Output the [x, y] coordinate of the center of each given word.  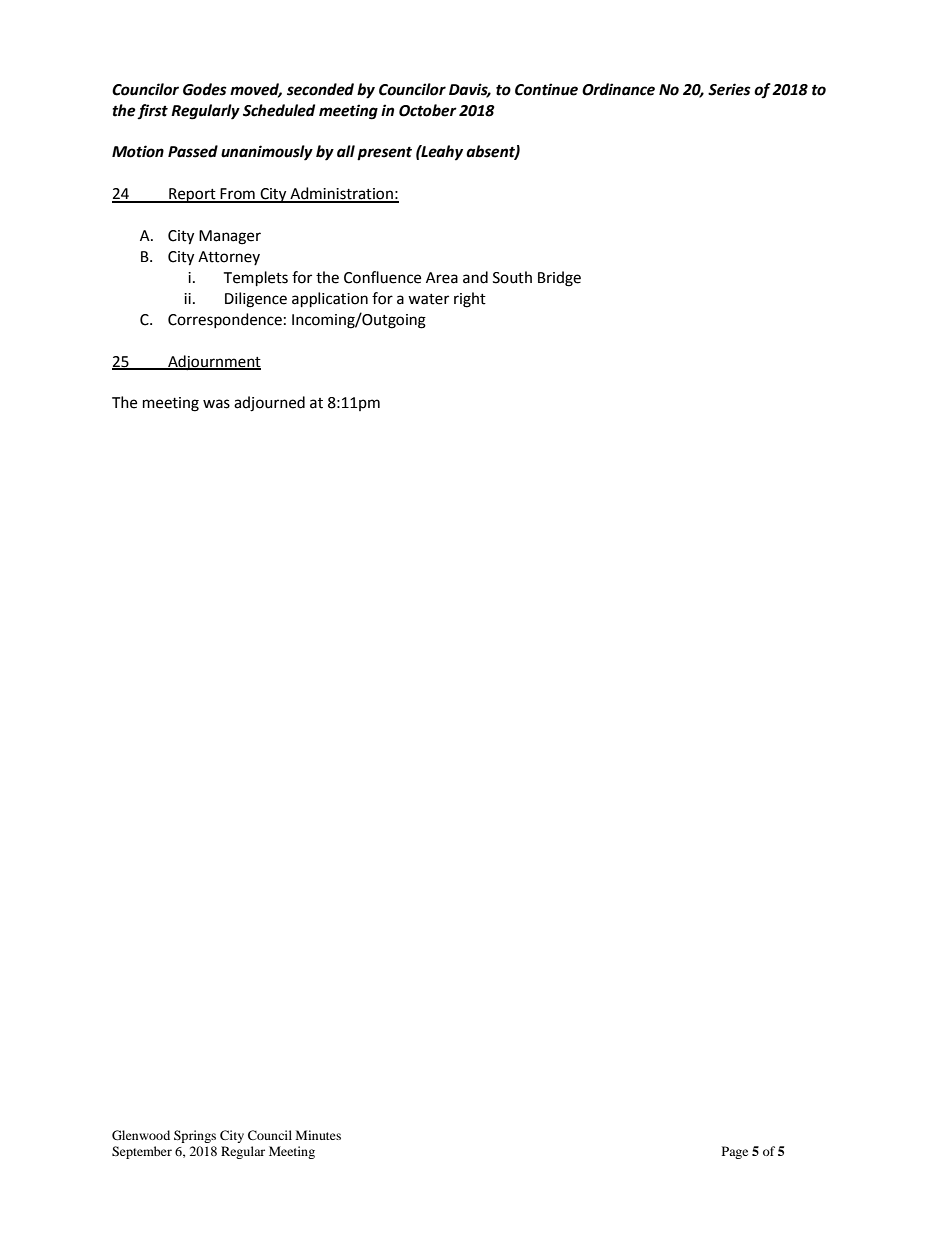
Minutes [318, 1135]
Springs [195, 1136]
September [142, 1152]
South [512, 277]
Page [735, 1152]
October [428, 110]
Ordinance [618, 89]
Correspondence [225, 320]
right [470, 300]
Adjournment [213, 363]
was [216, 404]
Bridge [559, 279]
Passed [193, 151]
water [428, 299]
